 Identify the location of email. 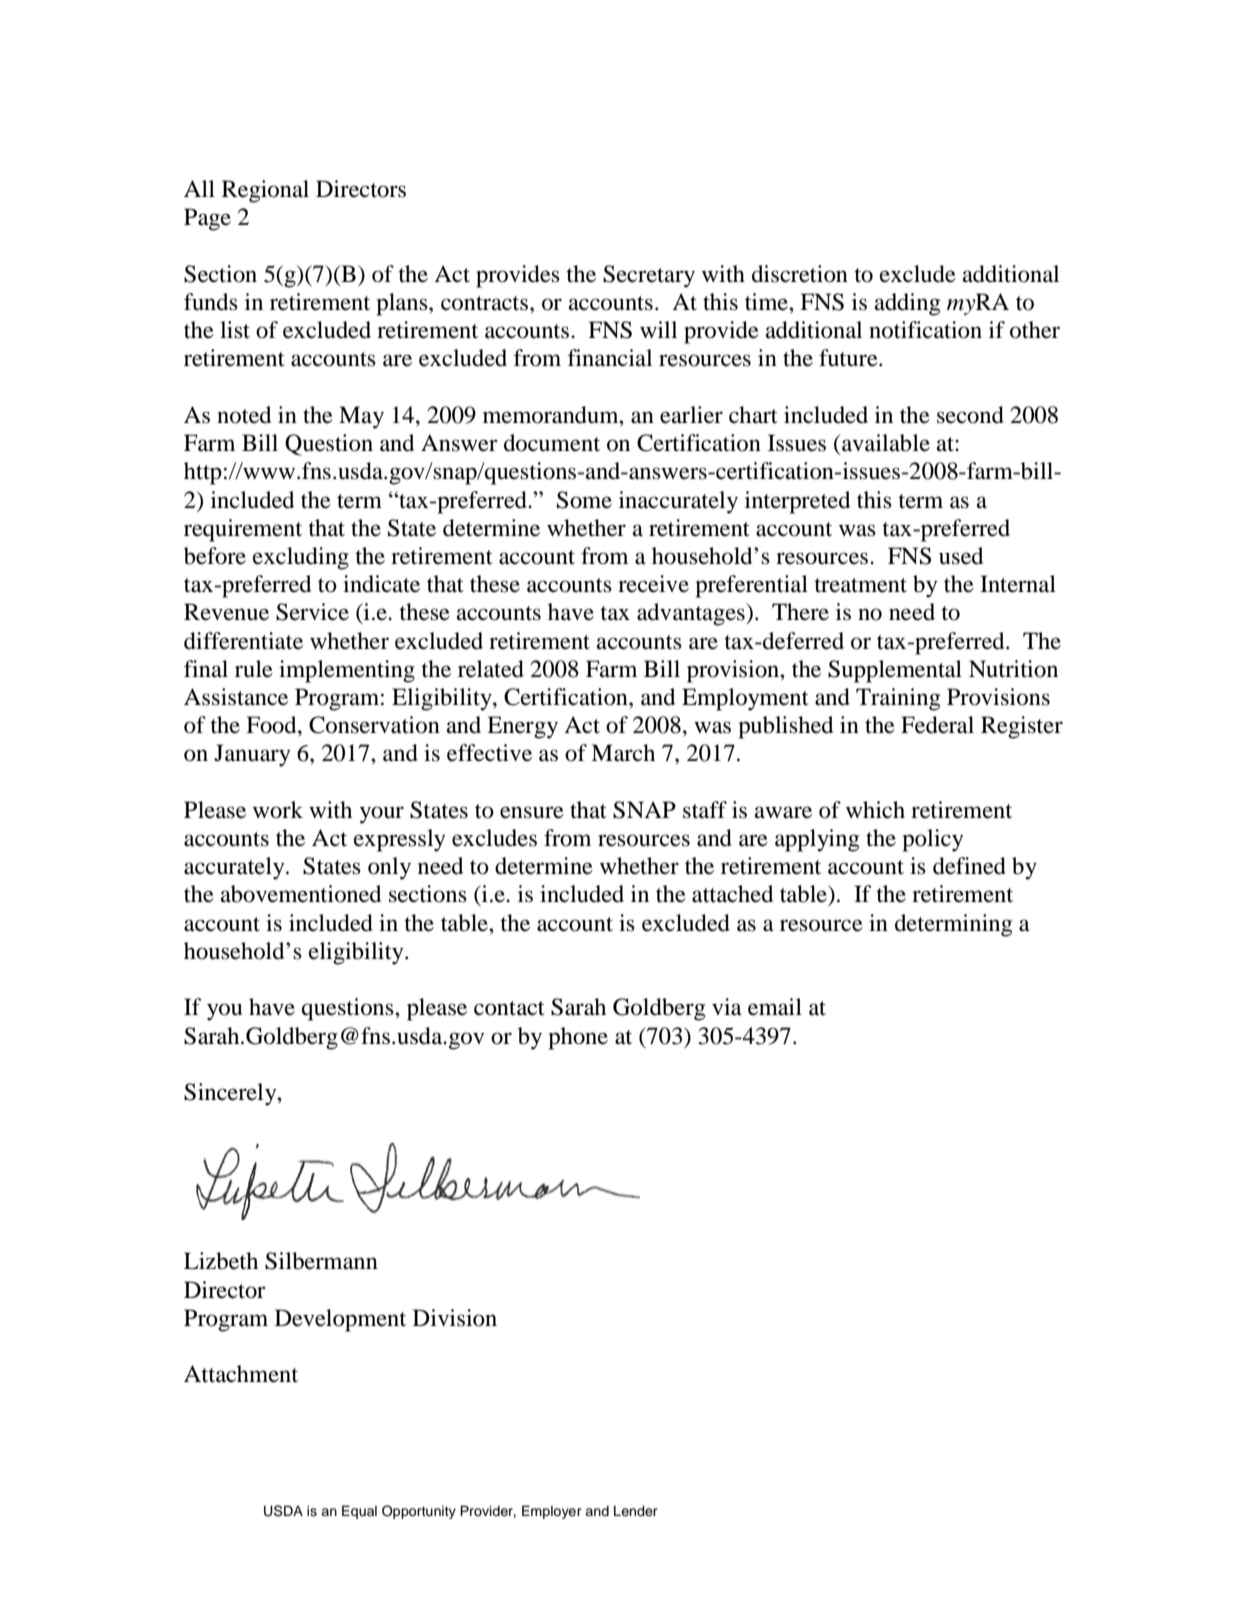
(775, 1007).
